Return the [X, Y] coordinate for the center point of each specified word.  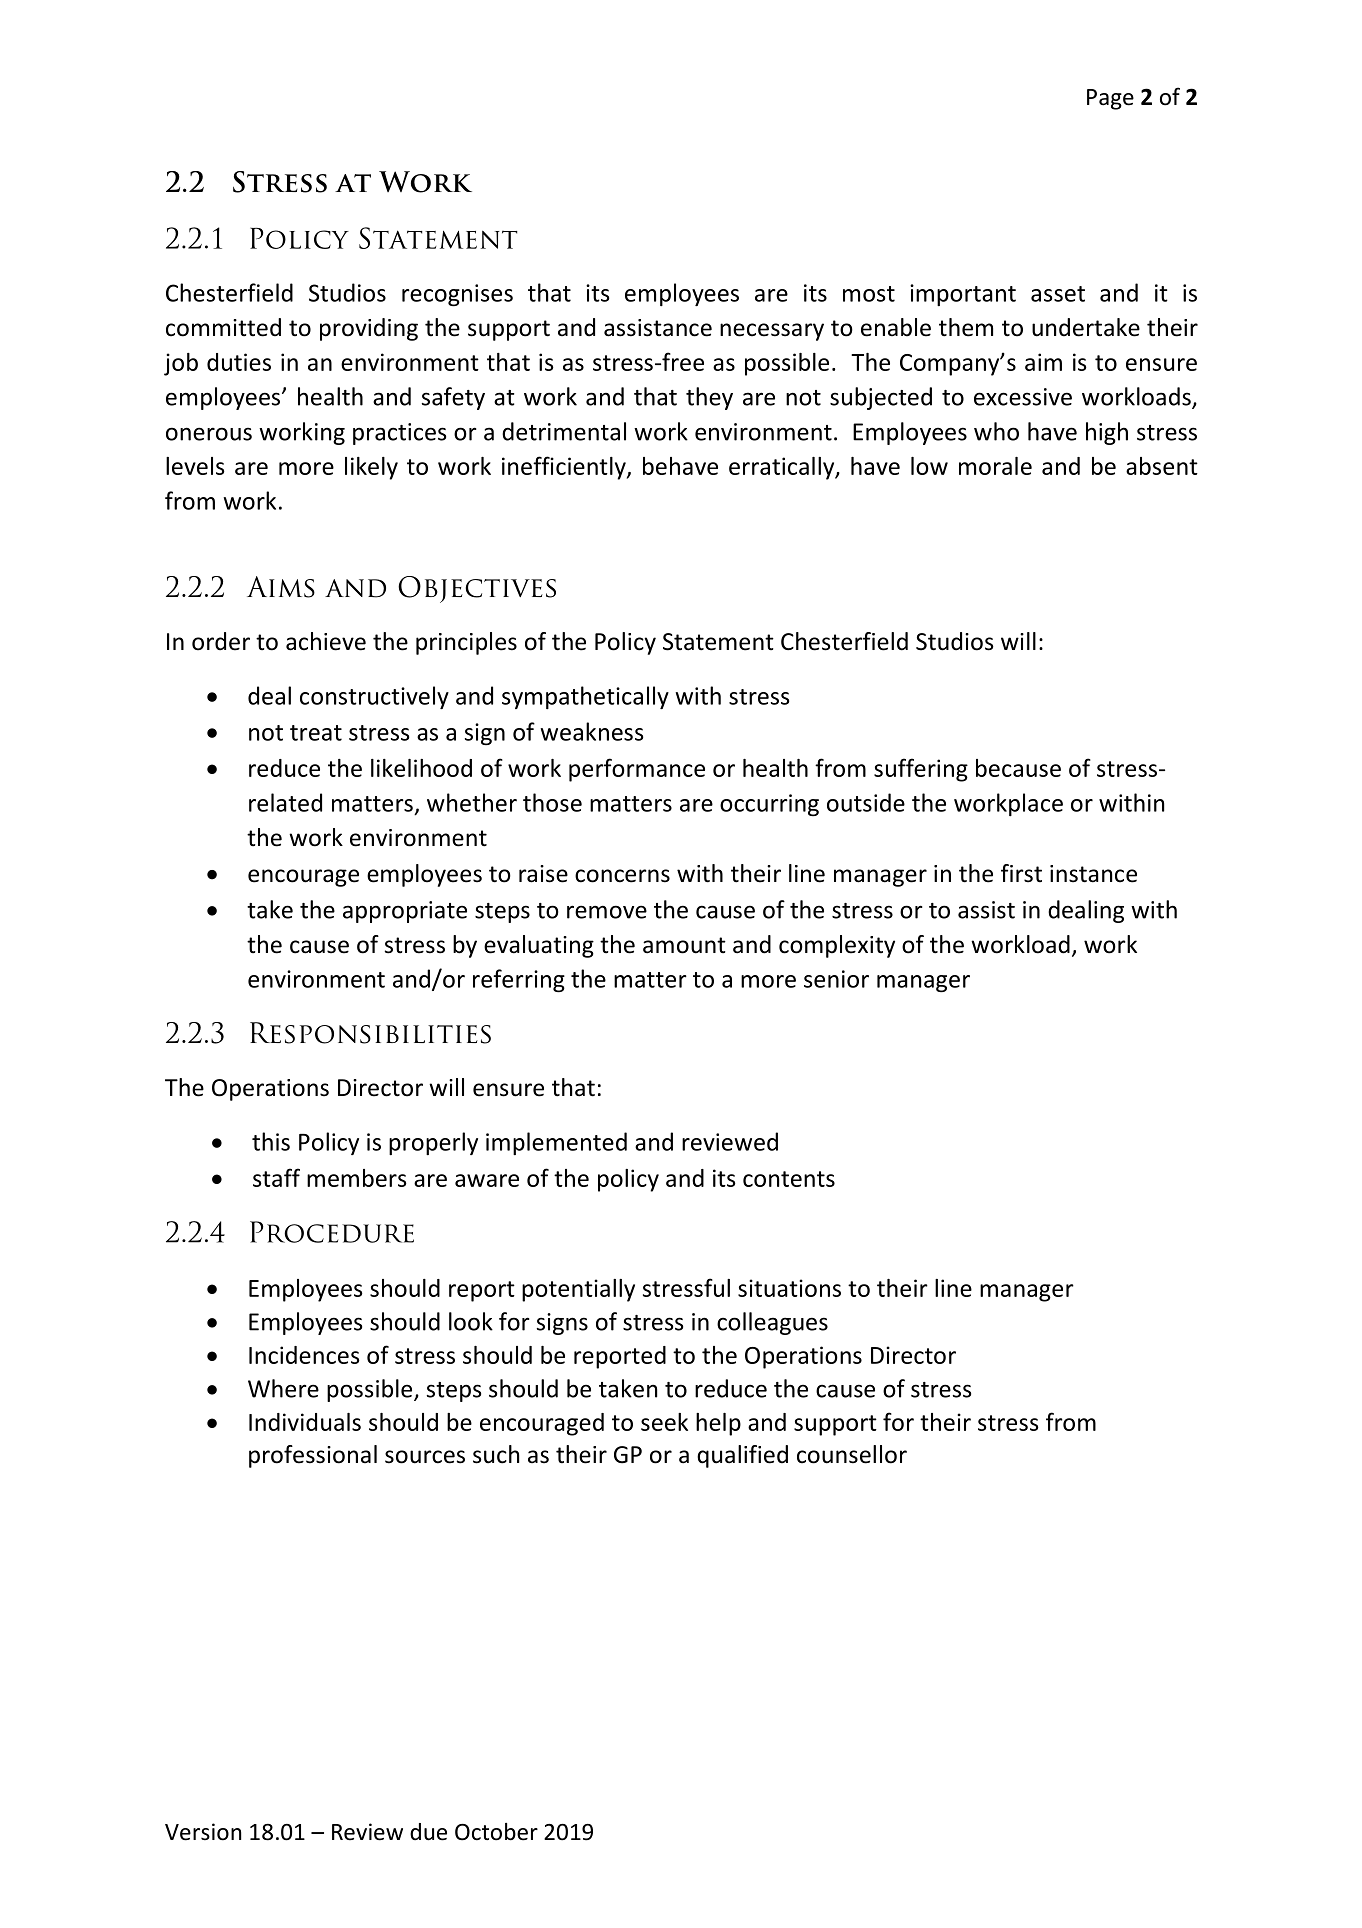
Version [203, 1832]
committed [223, 327]
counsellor [852, 1454]
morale [995, 466]
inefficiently [565, 468]
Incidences [304, 1355]
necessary [772, 332]
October [496, 1832]
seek [664, 1422]
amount [684, 945]
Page [1110, 99]
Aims [281, 587]
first [1021, 873]
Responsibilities [370, 1033]
